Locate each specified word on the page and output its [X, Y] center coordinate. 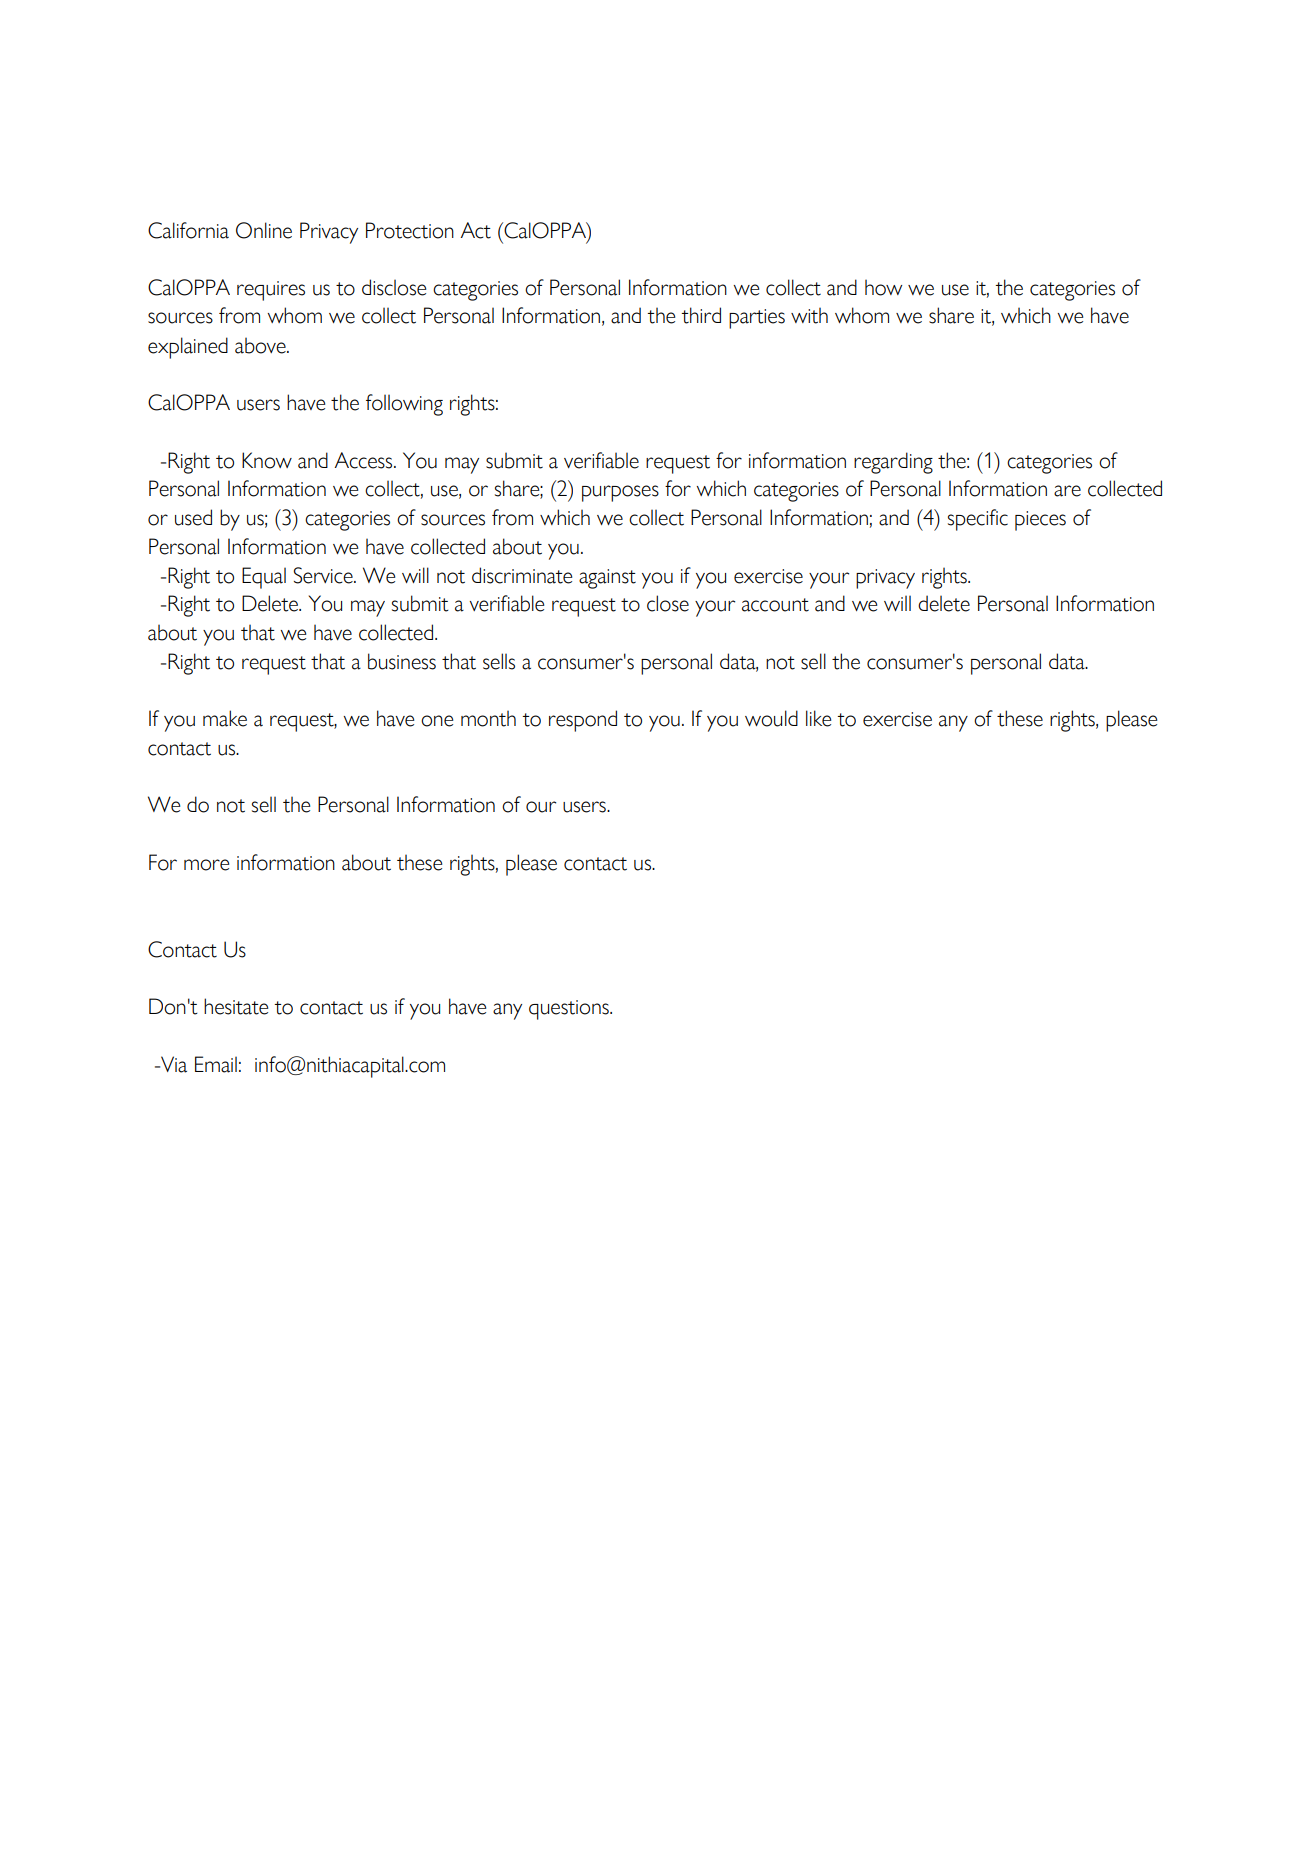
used [193, 517]
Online [264, 230]
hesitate [236, 1006]
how [883, 287]
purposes [620, 493]
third [701, 315]
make [225, 718]
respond [583, 721]
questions [570, 1010]
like [818, 718]
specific [978, 520]
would [771, 718]
